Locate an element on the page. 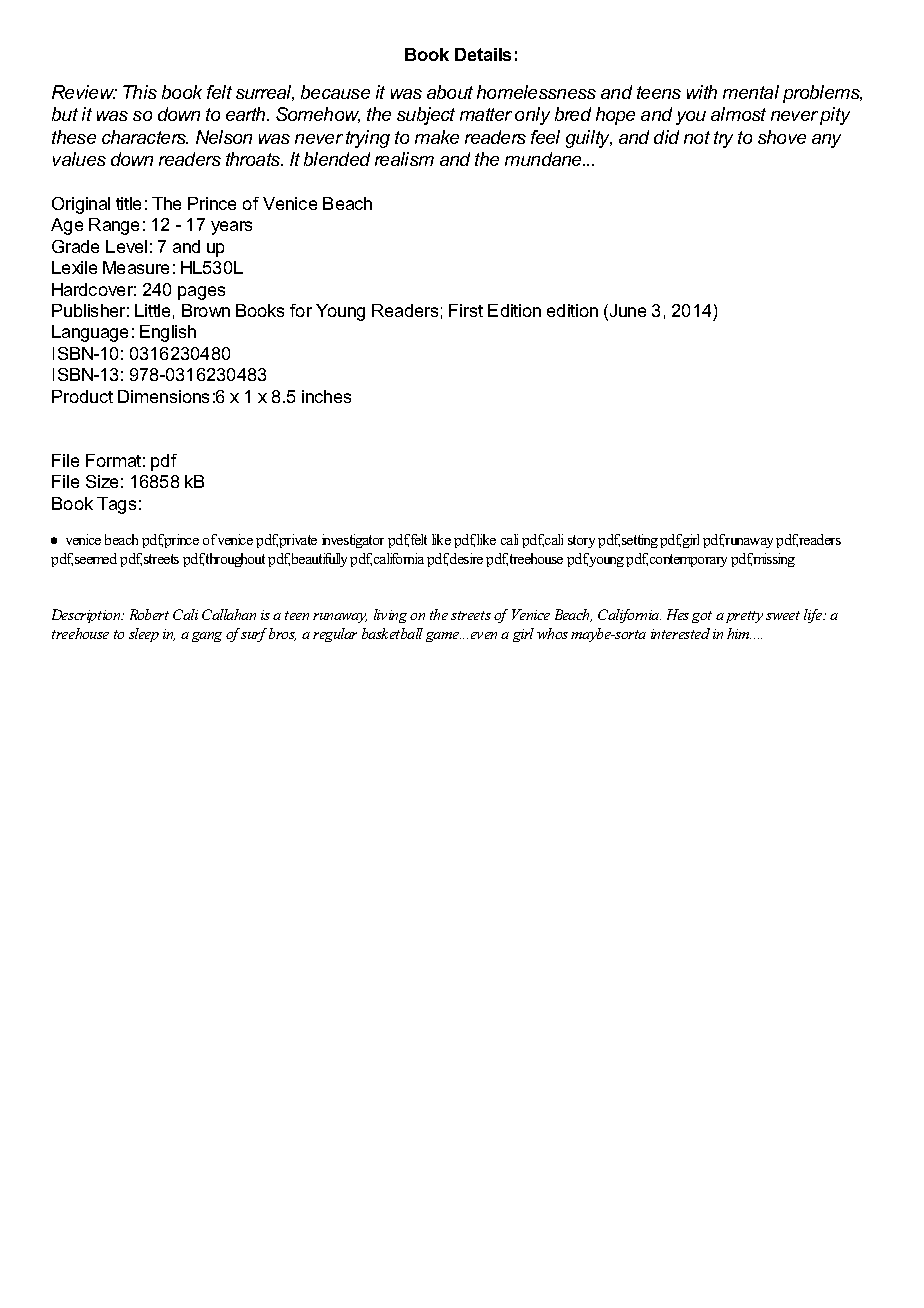  mental is located at coordinates (751, 92).
